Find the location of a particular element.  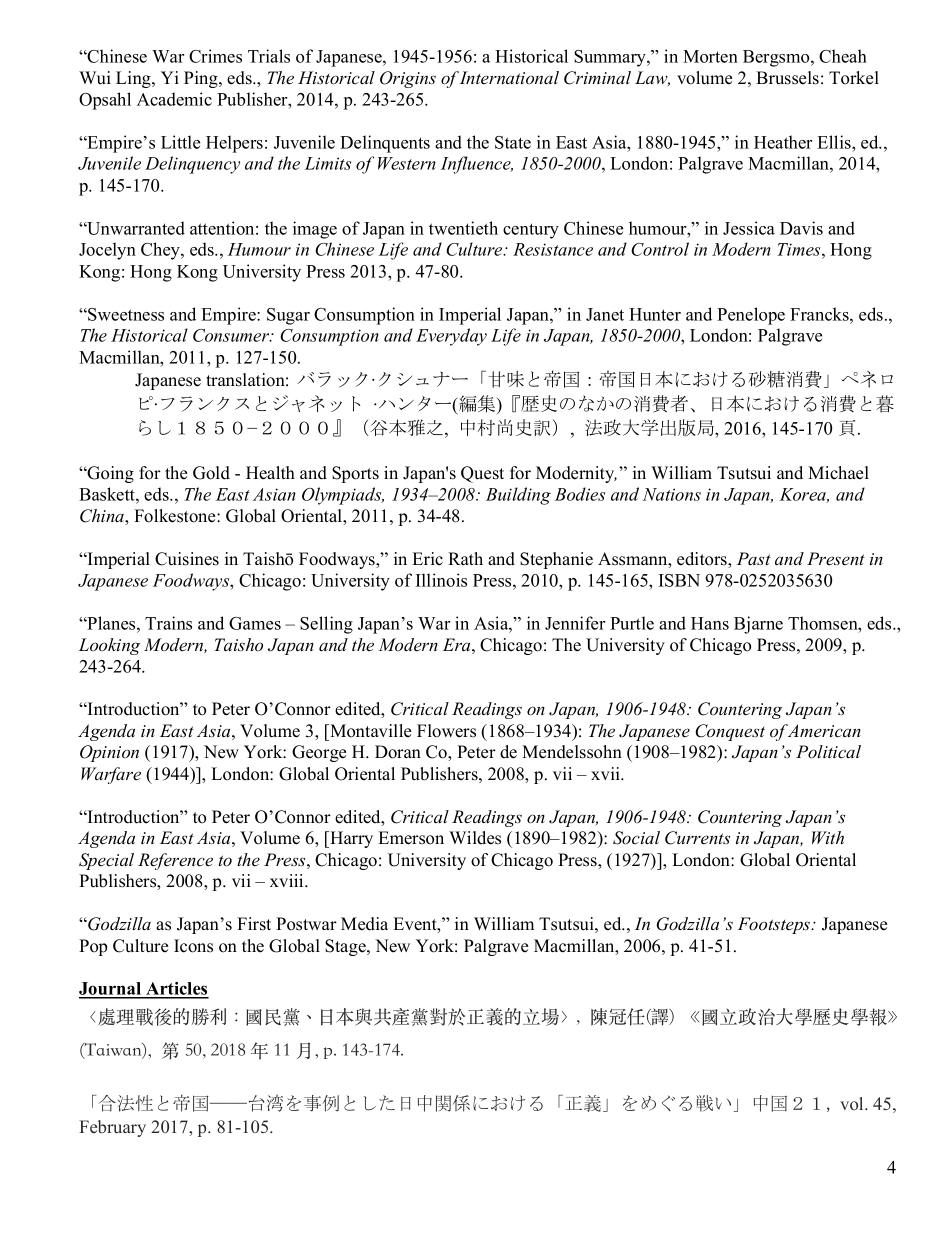

Reference is located at coordinates (175, 861).
